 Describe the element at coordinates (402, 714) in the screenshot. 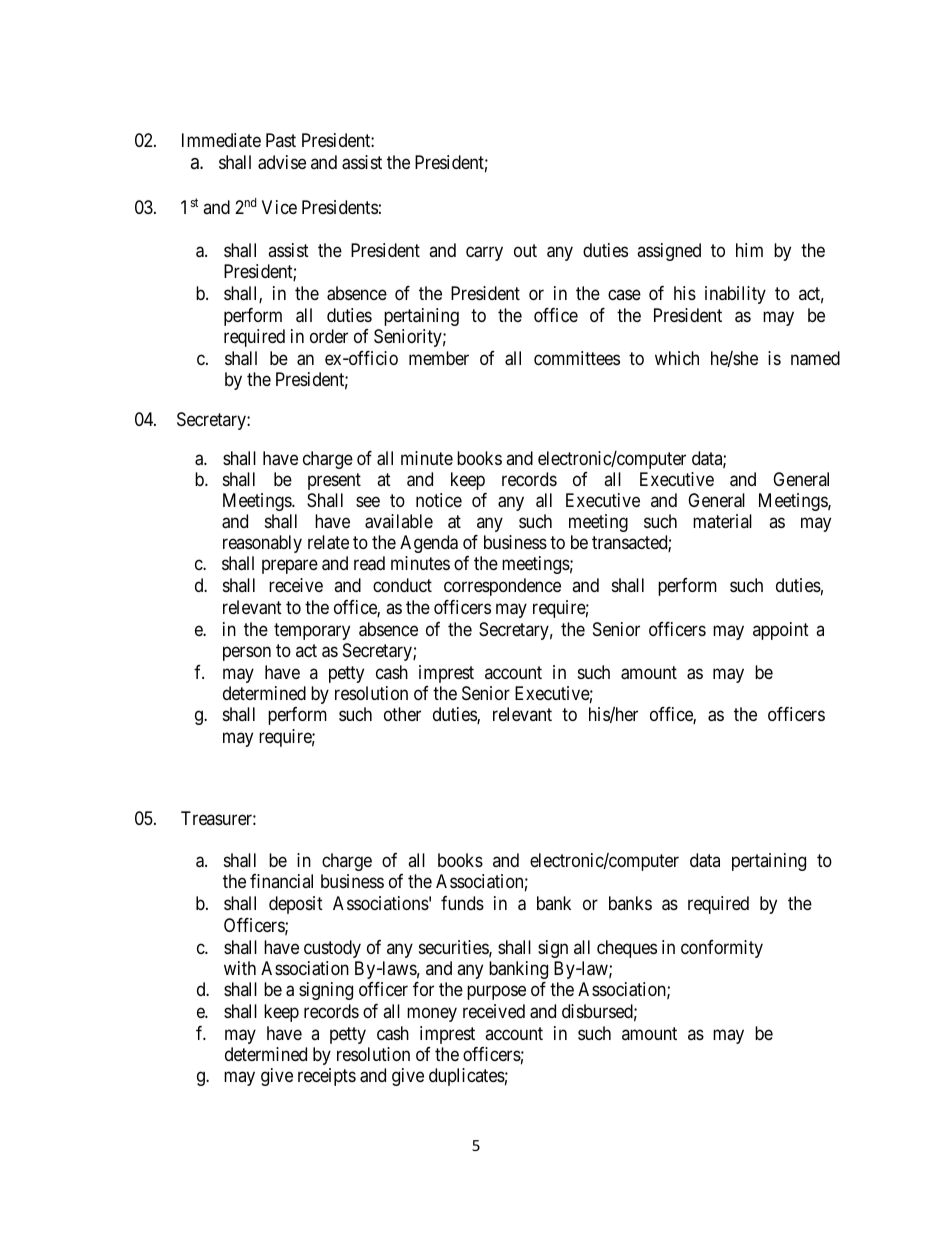

I see `other` at that location.
